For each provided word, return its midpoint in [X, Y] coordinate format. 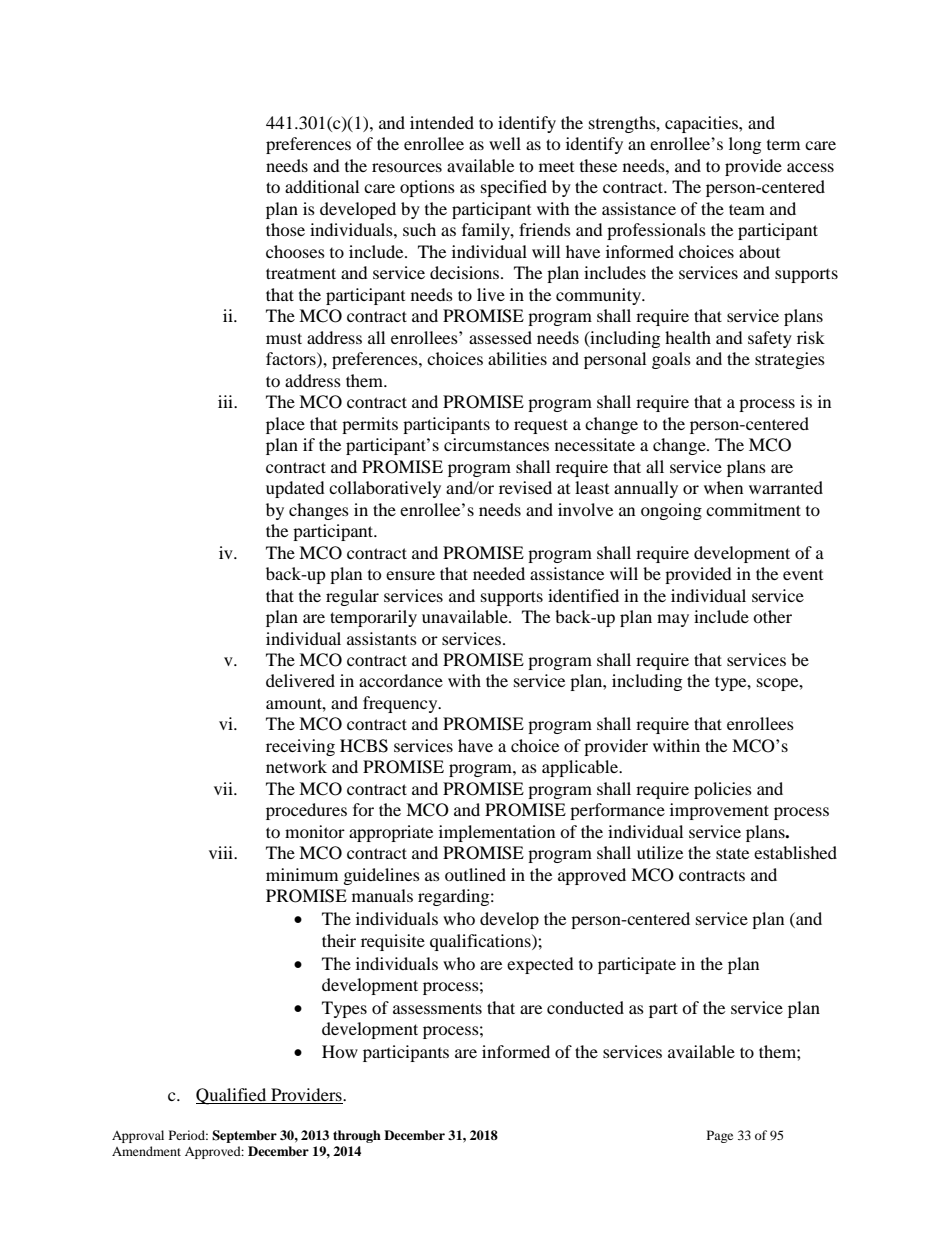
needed [499, 573]
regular [352, 597]
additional [322, 186]
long [745, 145]
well [505, 143]
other [772, 616]
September [244, 1136]
